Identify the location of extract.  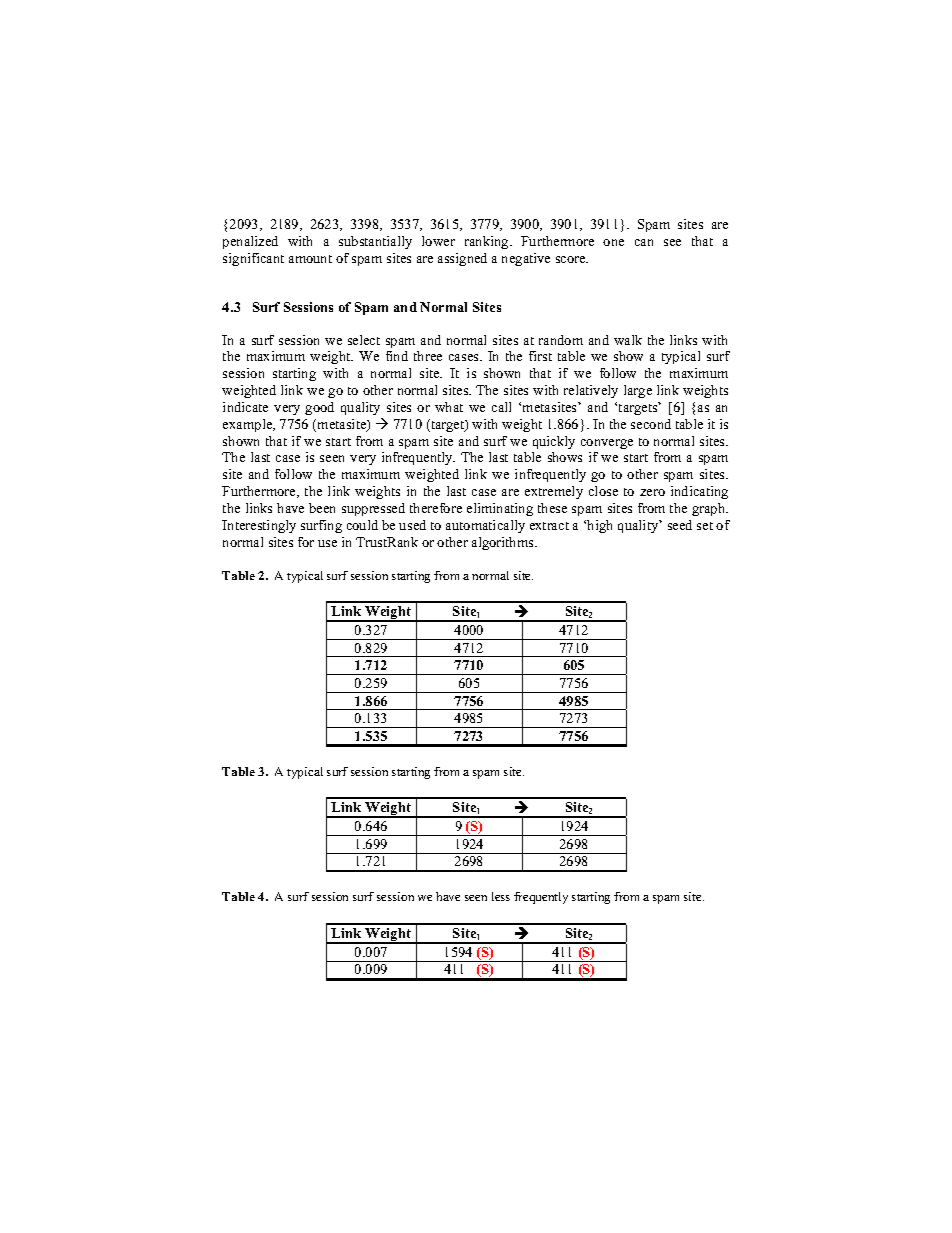
(549, 526).
